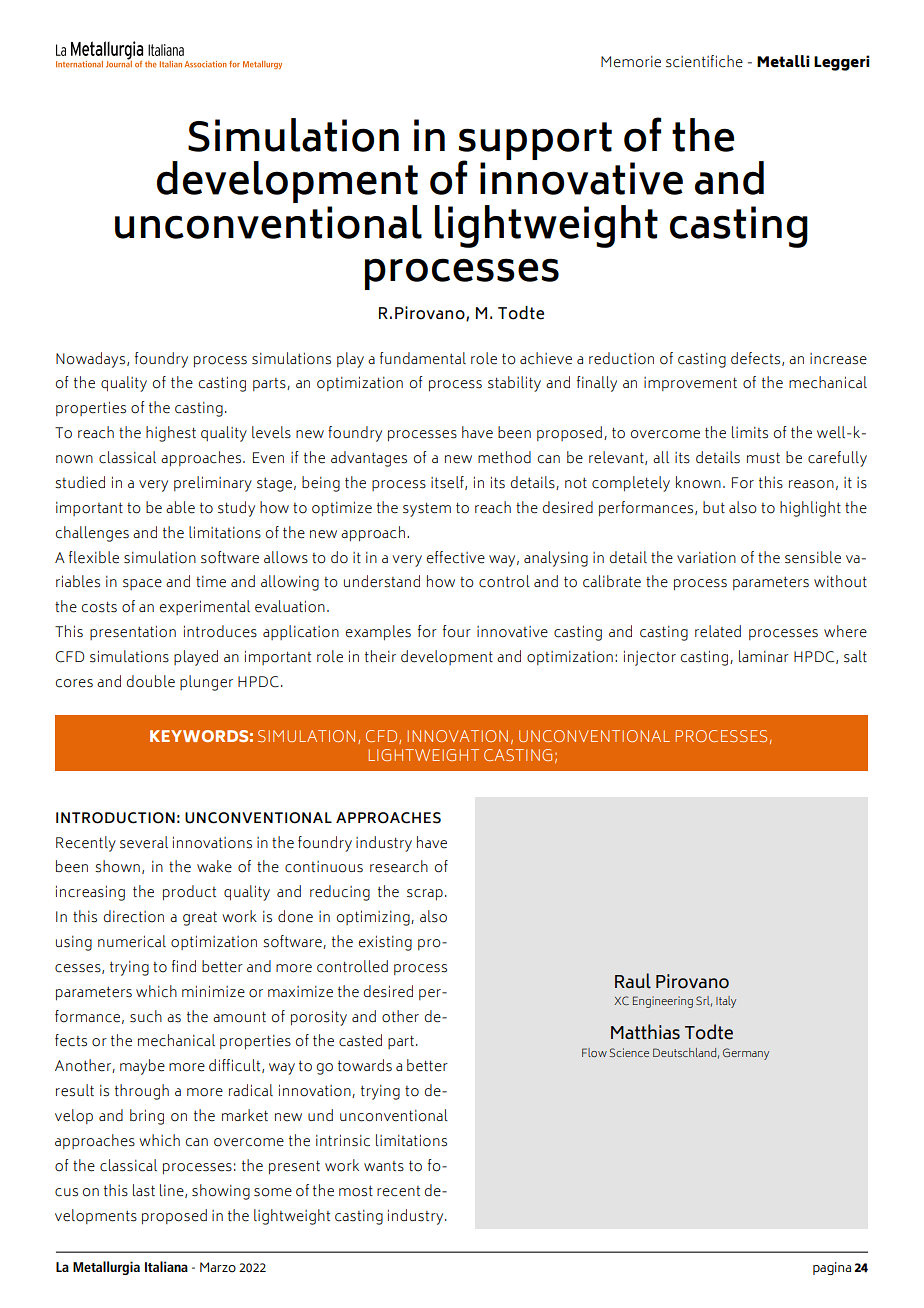  I want to click on Italiana, so click(166, 1266).
